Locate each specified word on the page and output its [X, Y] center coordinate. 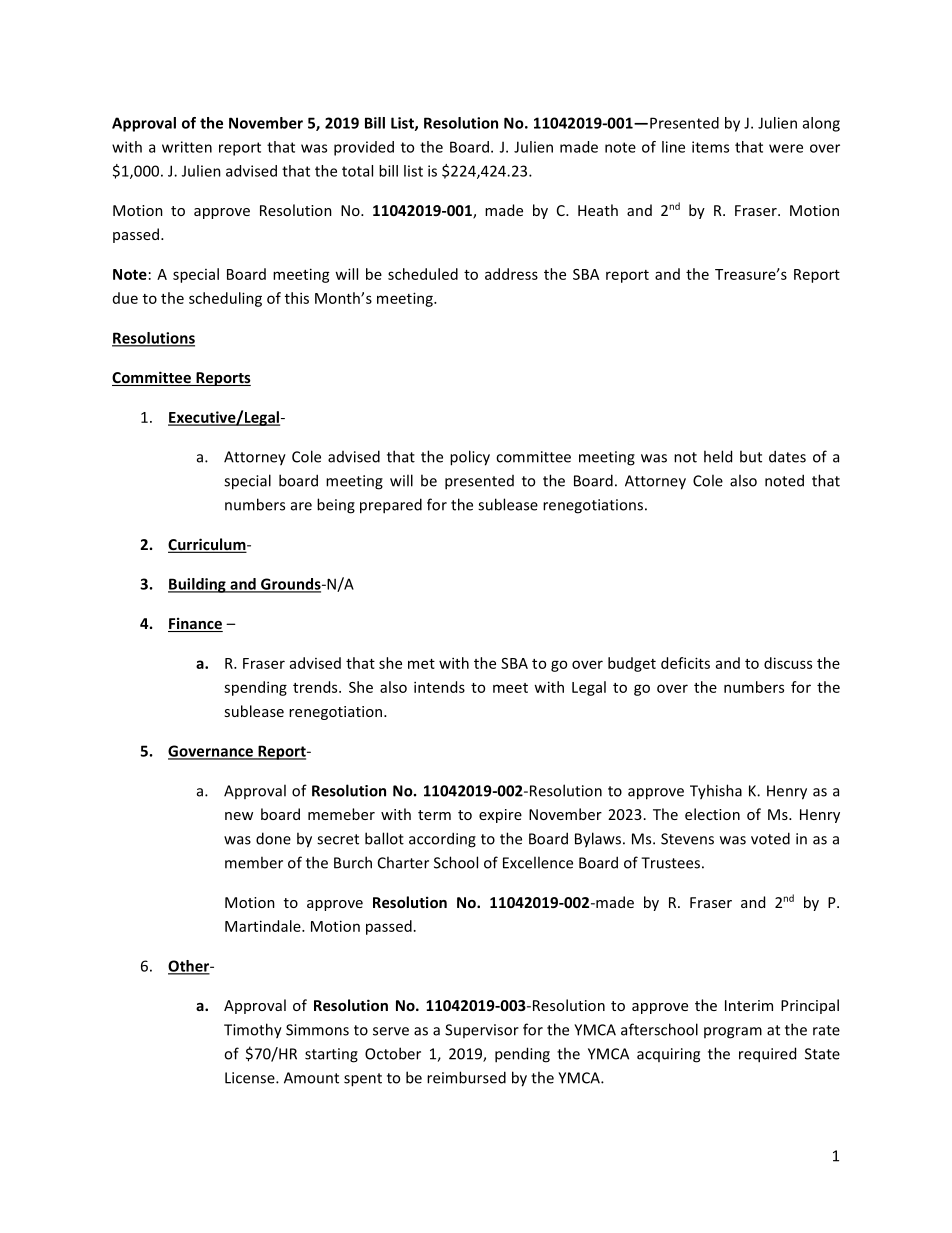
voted [770, 838]
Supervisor [482, 1031]
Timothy [253, 1031]
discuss [788, 663]
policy [470, 458]
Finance [195, 624]
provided [364, 148]
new [239, 816]
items [710, 147]
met [421, 664]
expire [500, 816]
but [751, 456]
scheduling [225, 299]
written [187, 147]
